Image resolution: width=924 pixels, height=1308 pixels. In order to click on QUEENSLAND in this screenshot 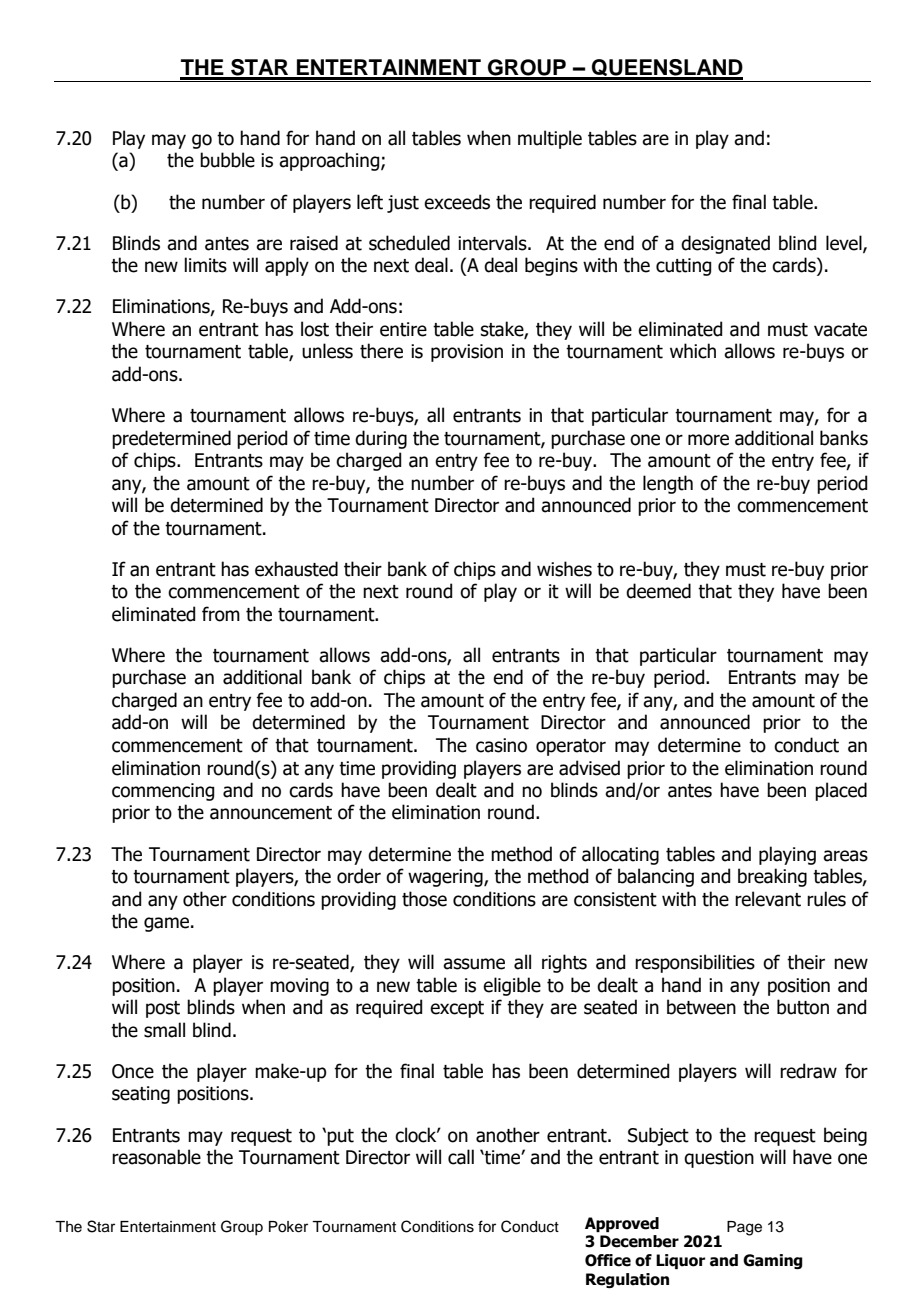, I will do `click(666, 69)`.
